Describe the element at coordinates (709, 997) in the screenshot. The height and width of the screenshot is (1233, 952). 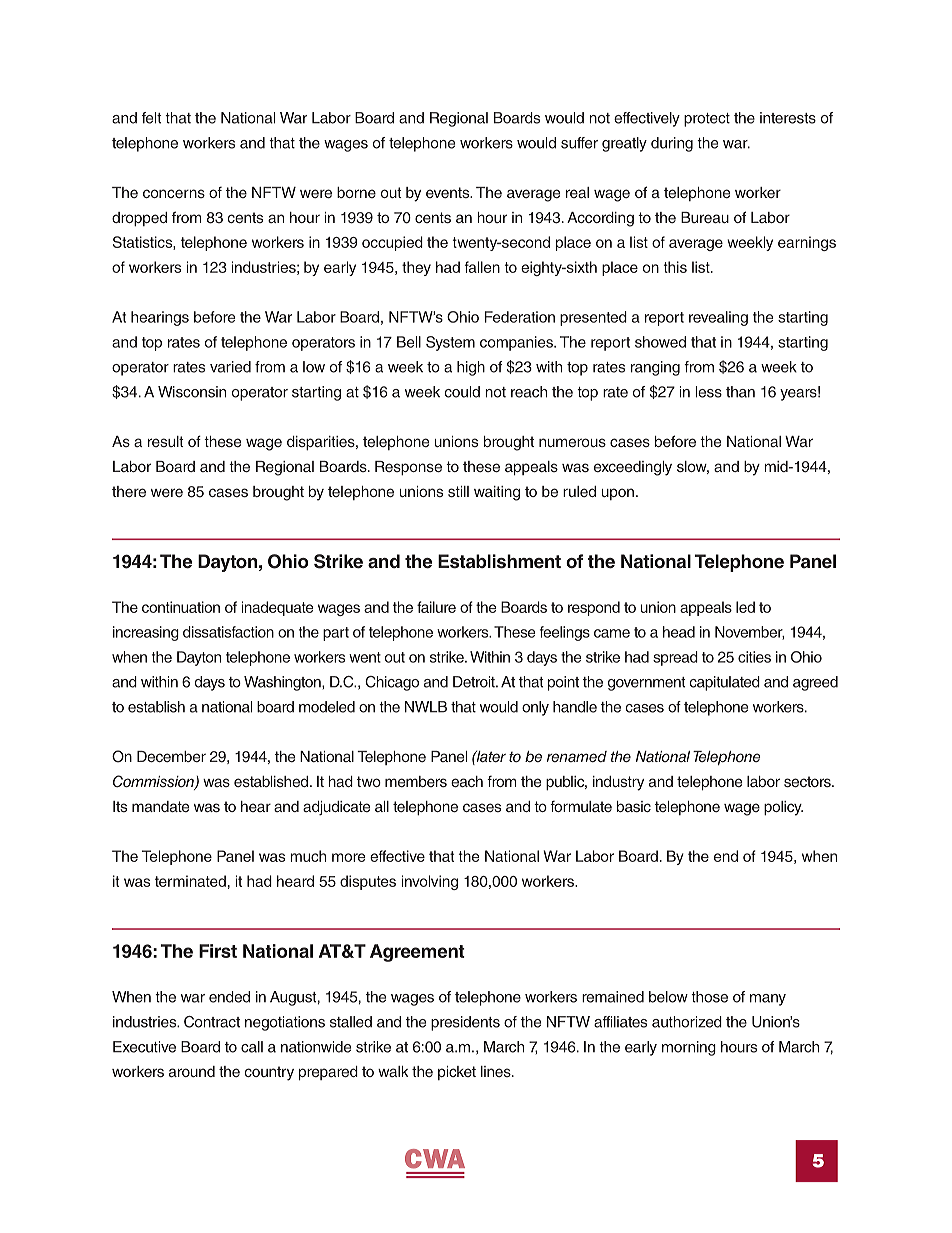
I see `those` at that location.
